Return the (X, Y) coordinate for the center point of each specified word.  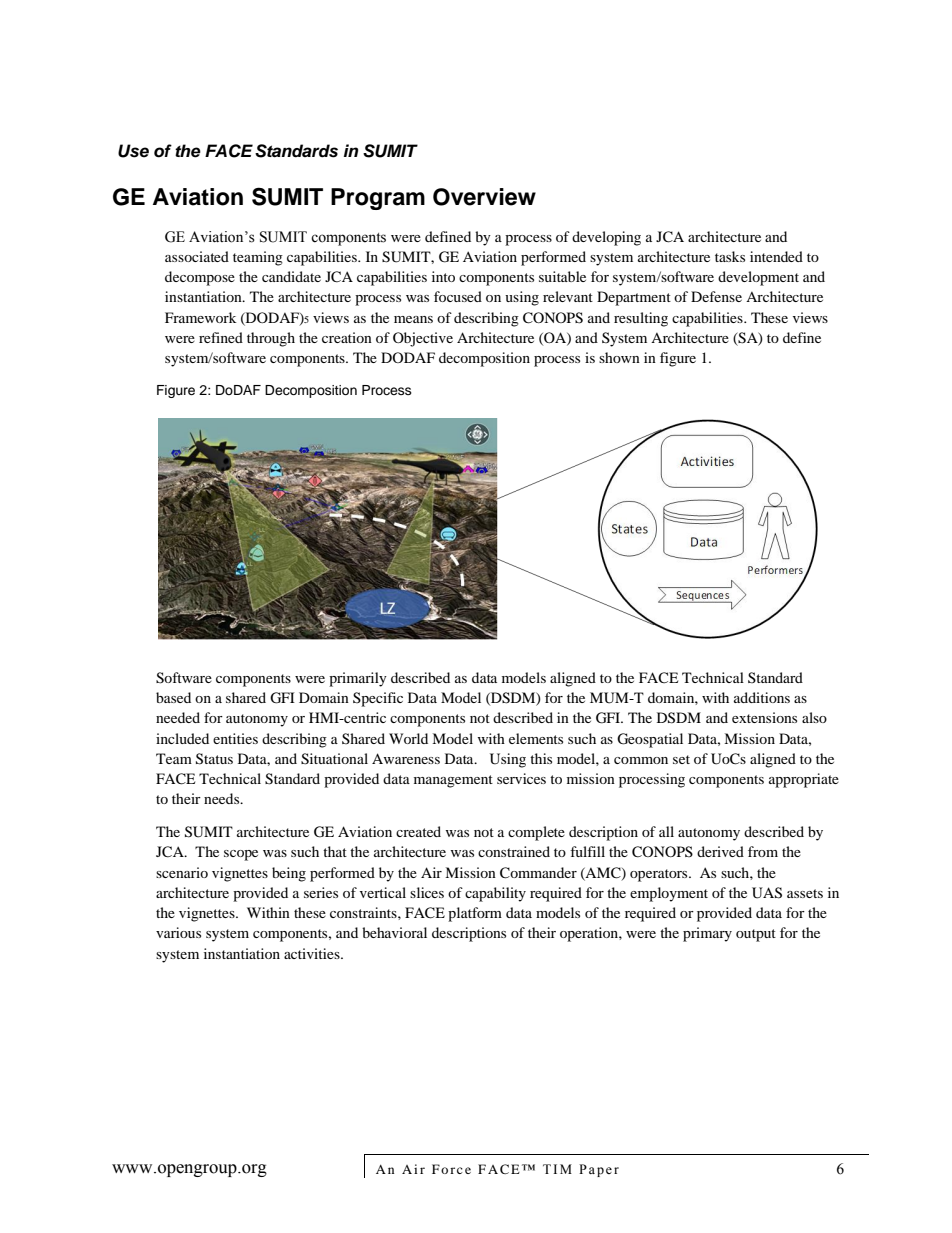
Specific (378, 699)
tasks (730, 256)
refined (221, 337)
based (173, 697)
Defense (716, 296)
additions (762, 697)
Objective (423, 339)
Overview (484, 197)
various (178, 932)
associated (197, 256)
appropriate (804, 780)
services (521, 778)
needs (223, 798)
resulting (641, 319)
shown (619, 357)
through (271, 339)
